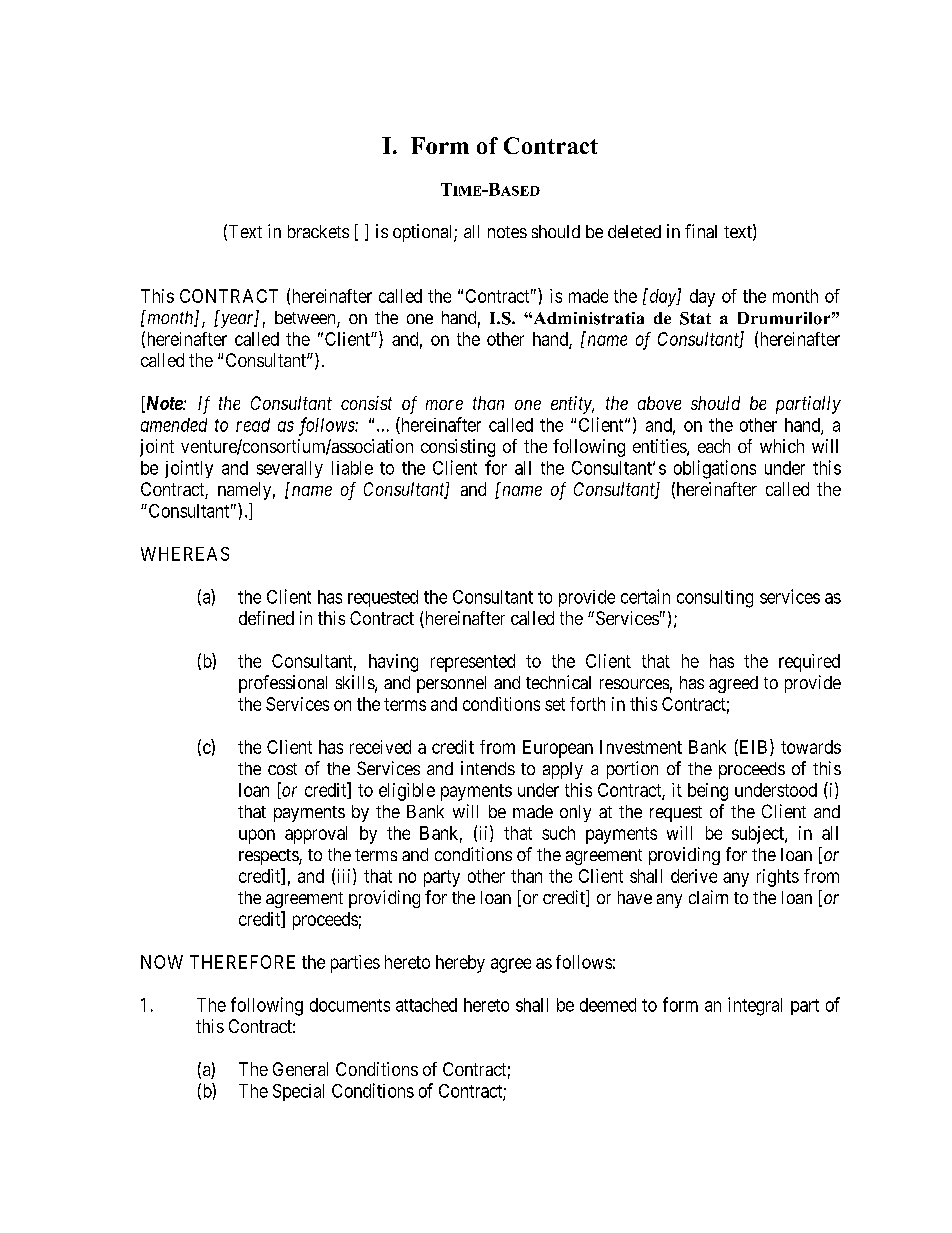 The width and height of the document is (952, 1233). Describe the element at coordinates (352, 468) in the document. I see `liable` at that location.
